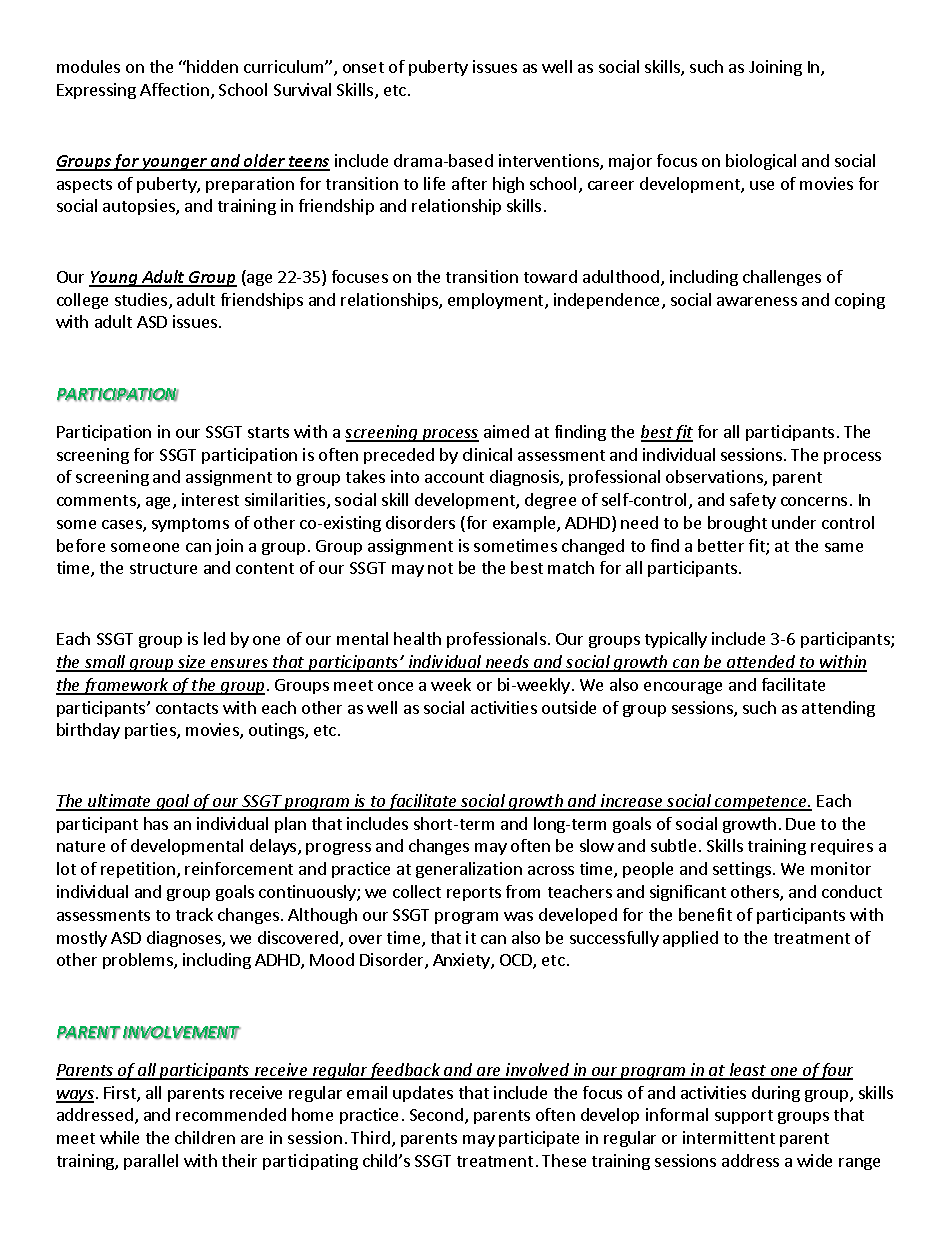 This image has width=952, height=1233. I want to click on generalization, so click(469, 870).
